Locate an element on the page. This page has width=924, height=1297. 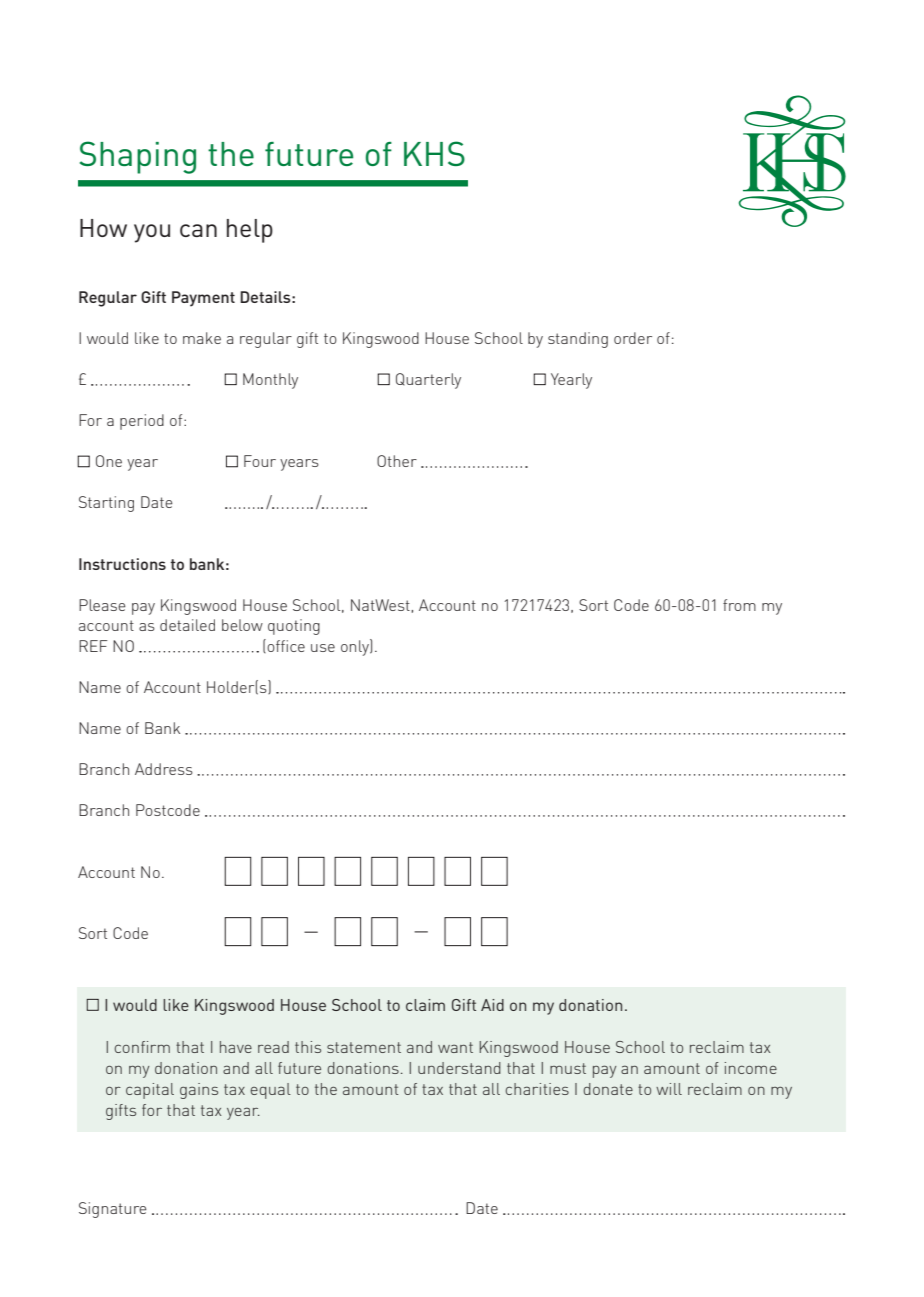
help is located at coordinates (250, 231).
